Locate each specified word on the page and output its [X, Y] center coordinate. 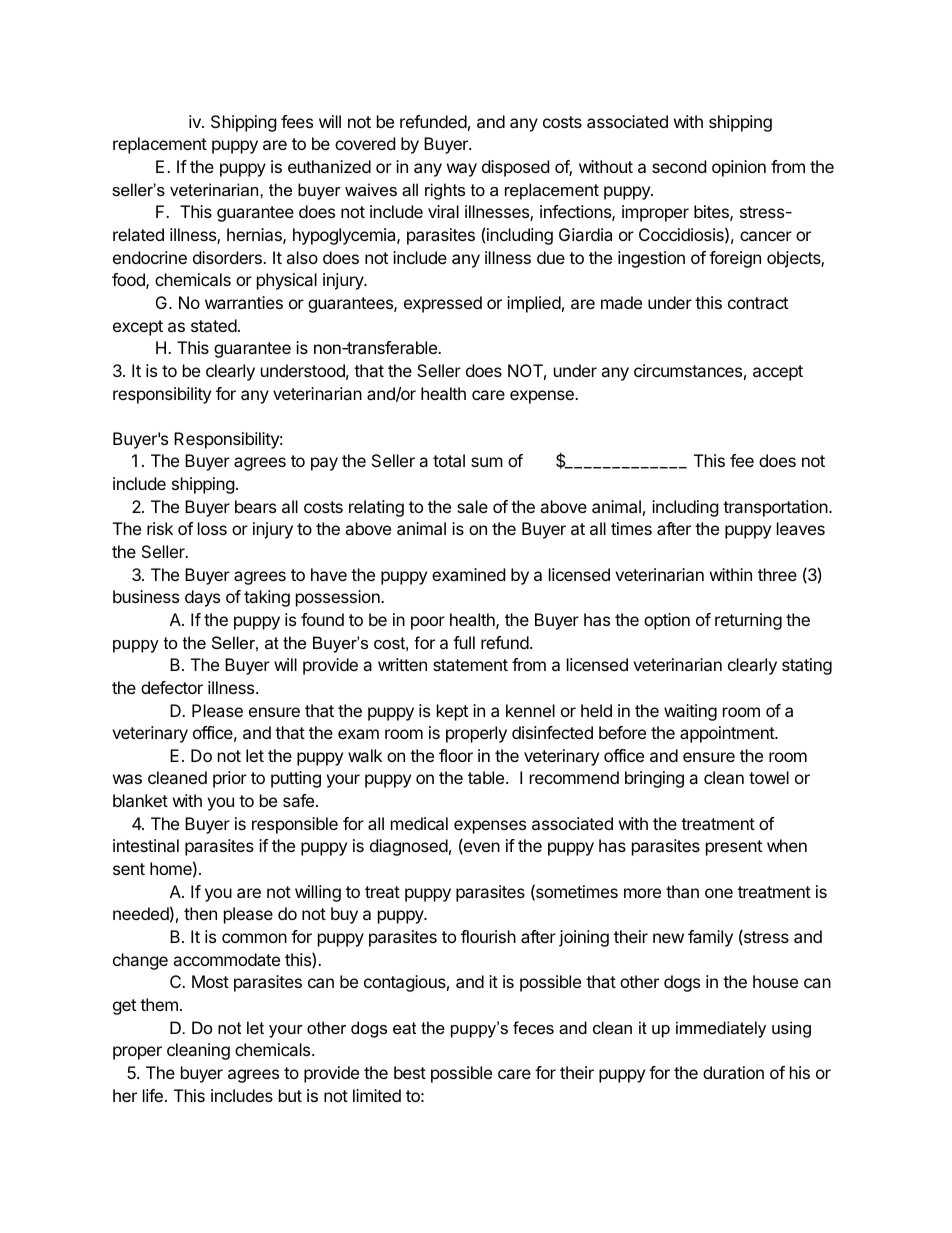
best [410, 1072]
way [462, 170]
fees [297, 121]
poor [428, 623]
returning [748, 621]
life [153, 1095]
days [202, 598]
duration [733, 1072]
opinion [739, 168]
